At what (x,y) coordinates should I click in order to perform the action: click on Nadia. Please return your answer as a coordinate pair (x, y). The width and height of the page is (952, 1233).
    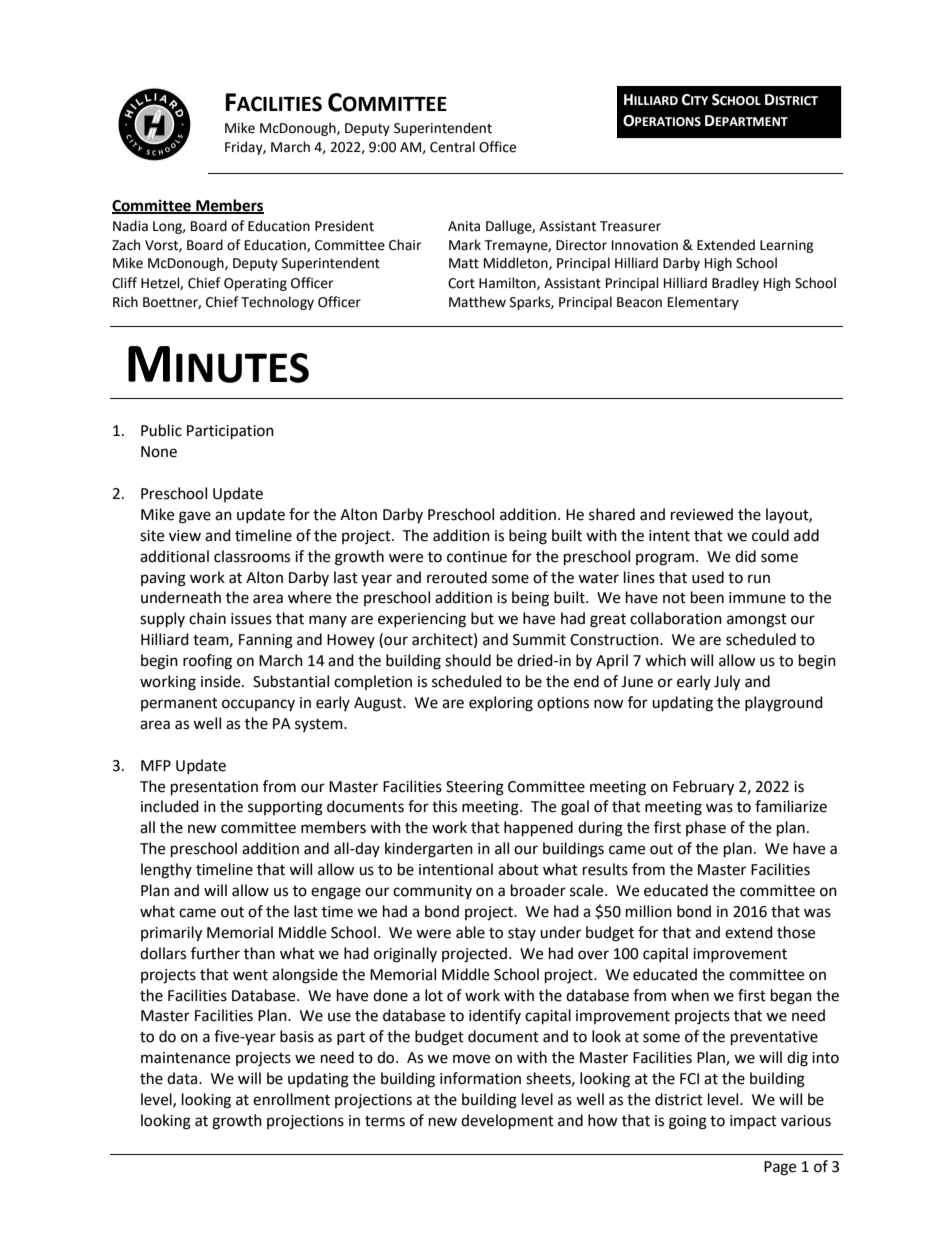
    Looking at the image, I should click on (130, 226).
